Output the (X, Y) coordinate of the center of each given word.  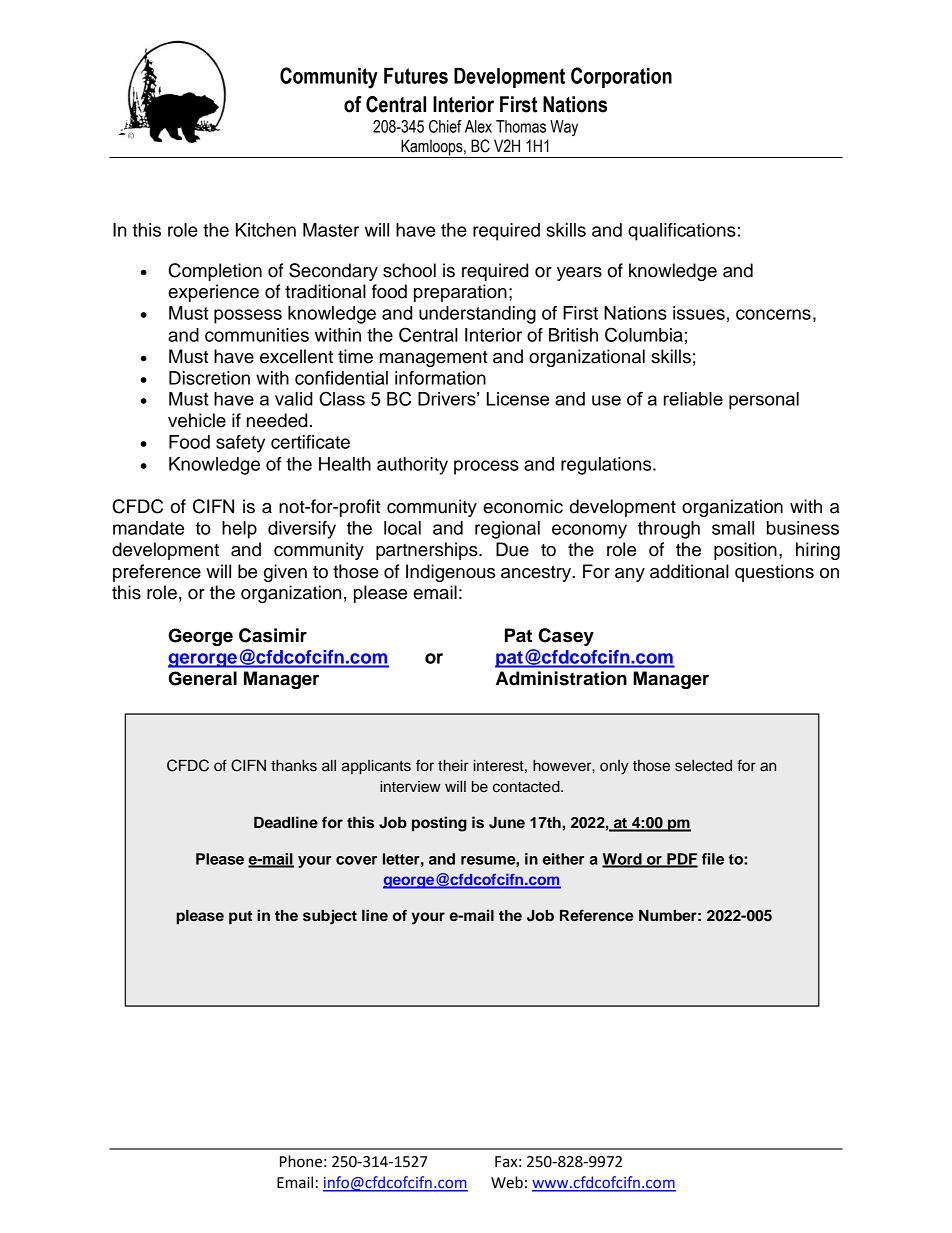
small (733, 528)
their (453, 766)
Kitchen (266, 230)
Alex (478, 126)
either (563, 859)
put (240, 918)
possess (248, 316)
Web (507, 1182)
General (203, 678)
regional (507, 530)
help (239, 530)
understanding (477, 315)
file (713, 859)
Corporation (621, 77)
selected (703, 766)
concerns (773, 314)
